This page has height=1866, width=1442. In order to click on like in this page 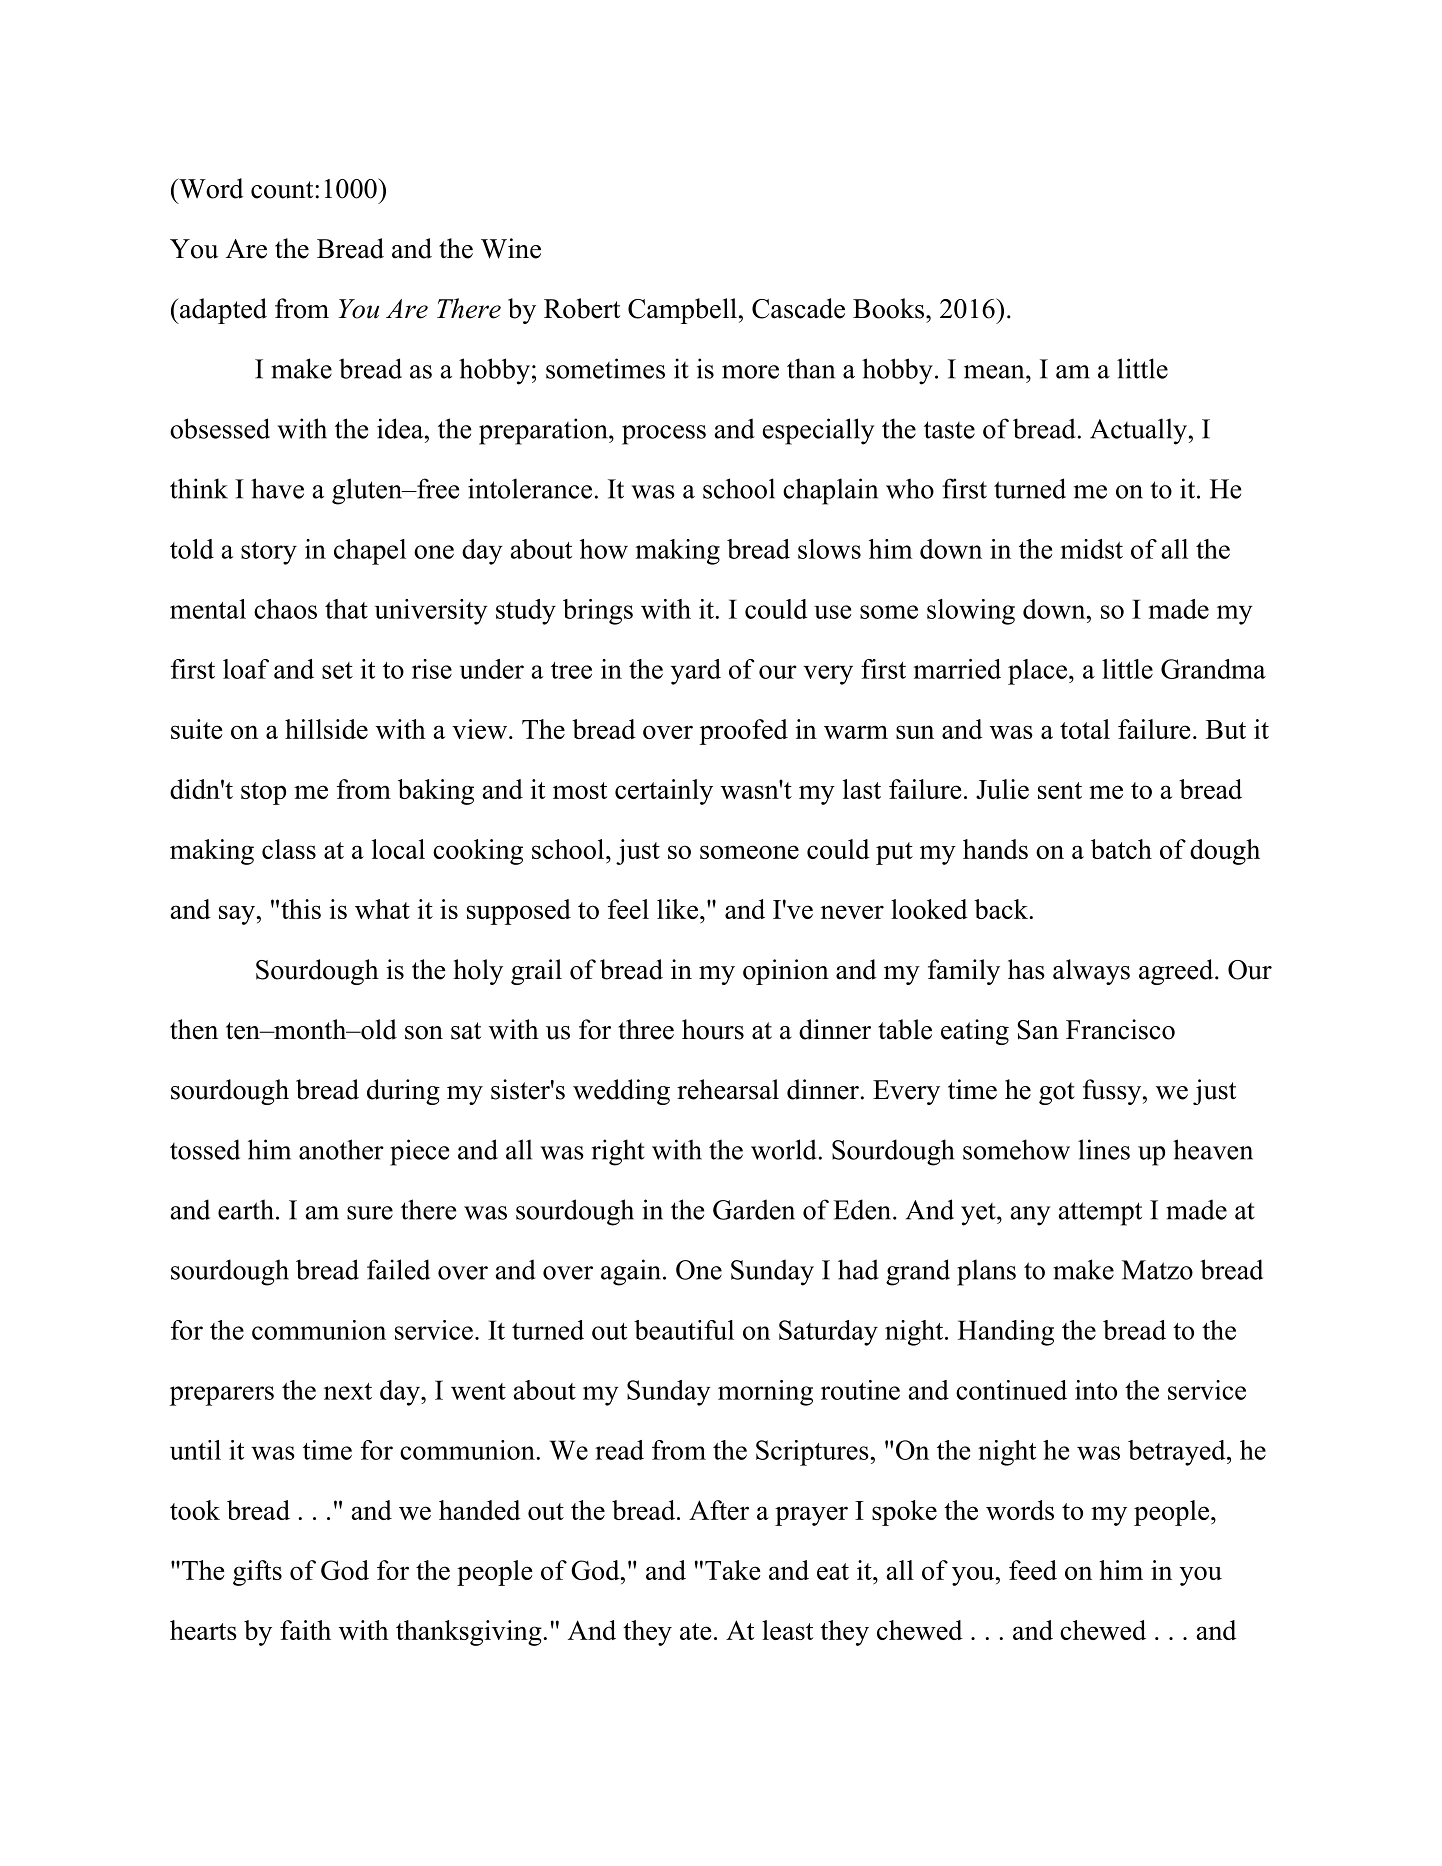, I will do `click(677, 909)`.
